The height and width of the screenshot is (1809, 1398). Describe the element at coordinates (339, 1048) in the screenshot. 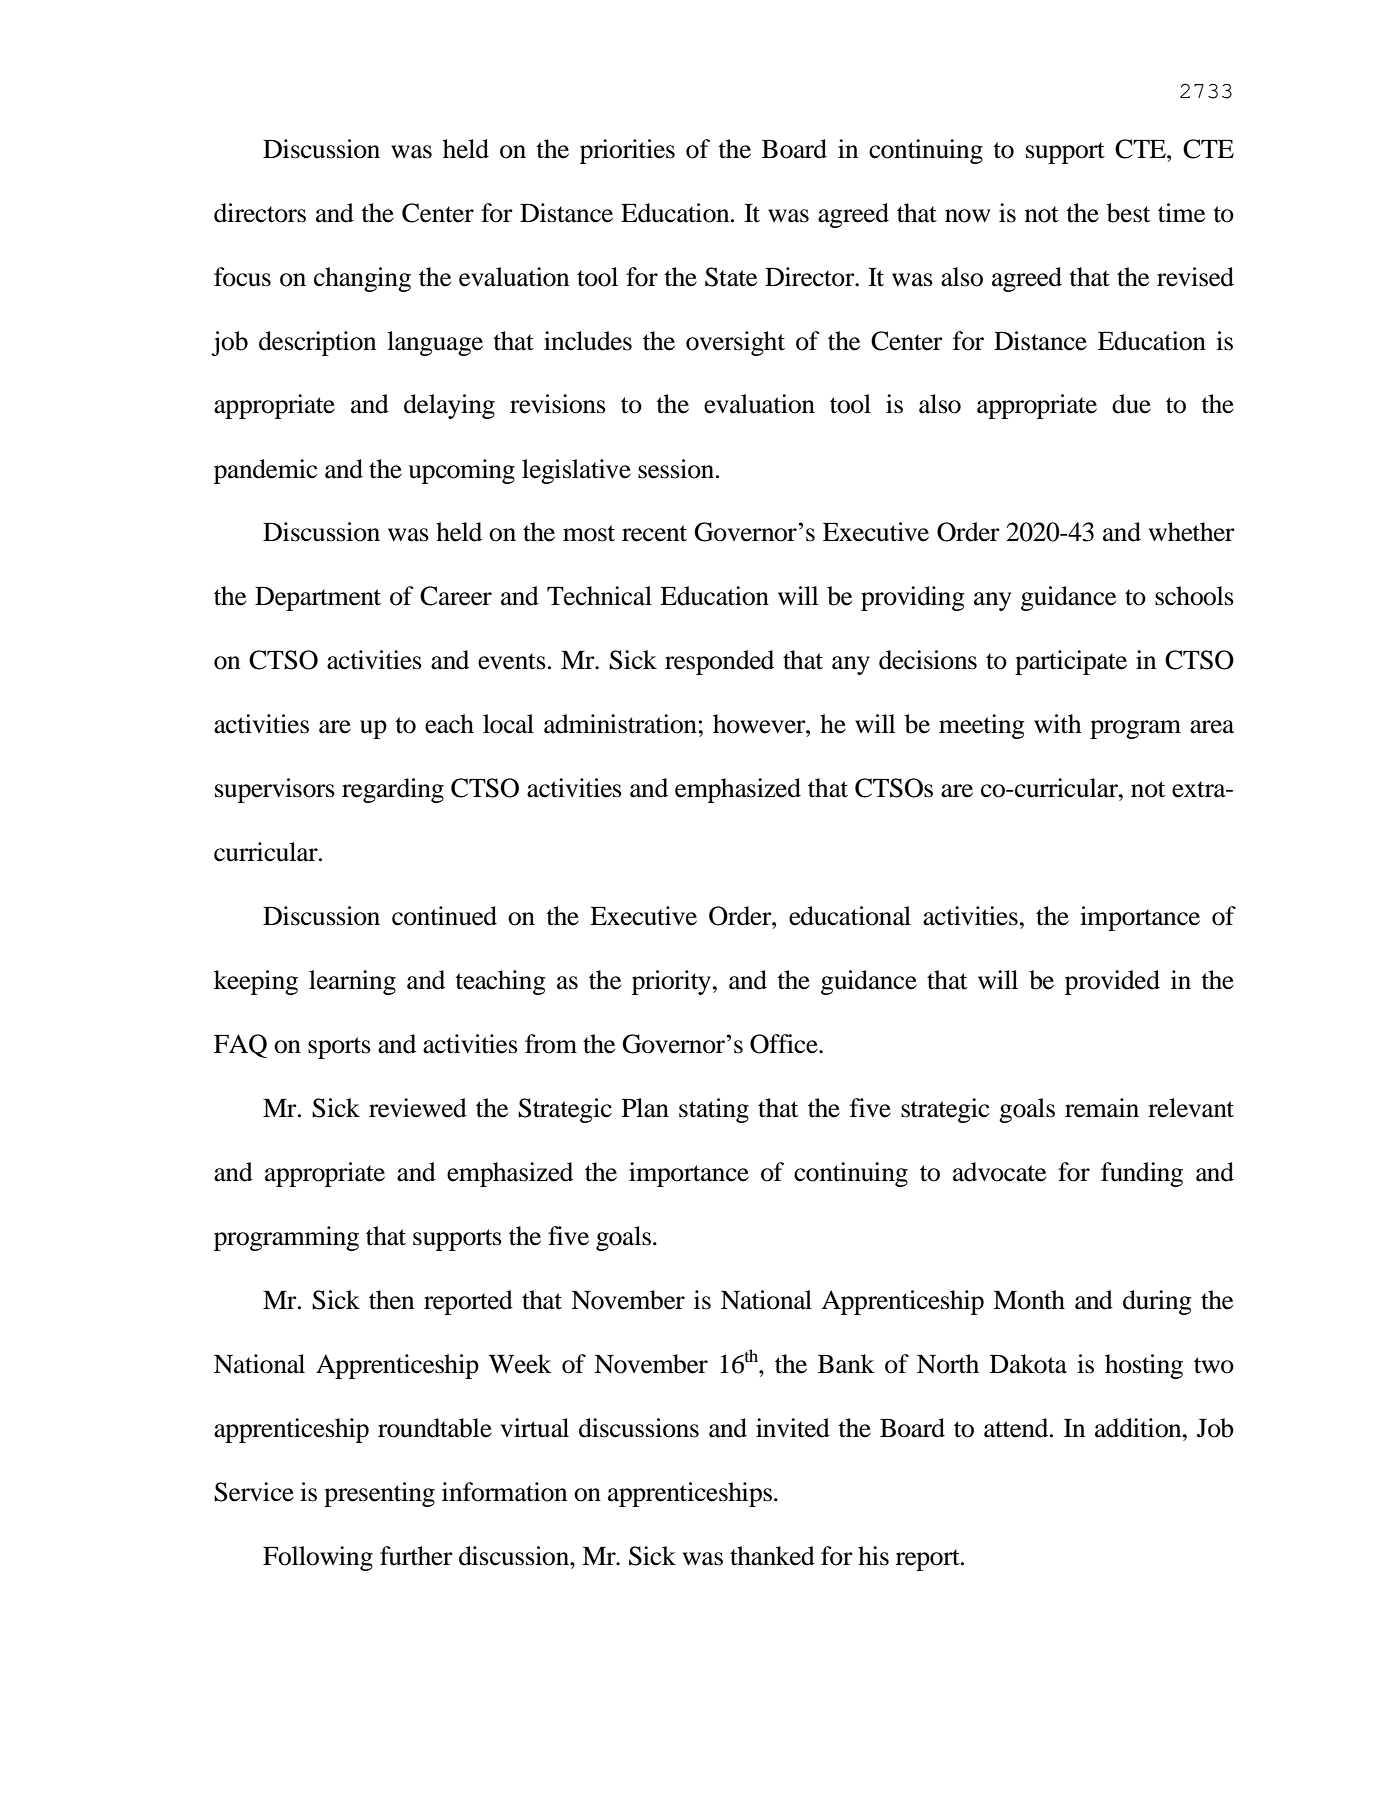

I see `sports` at that location.
